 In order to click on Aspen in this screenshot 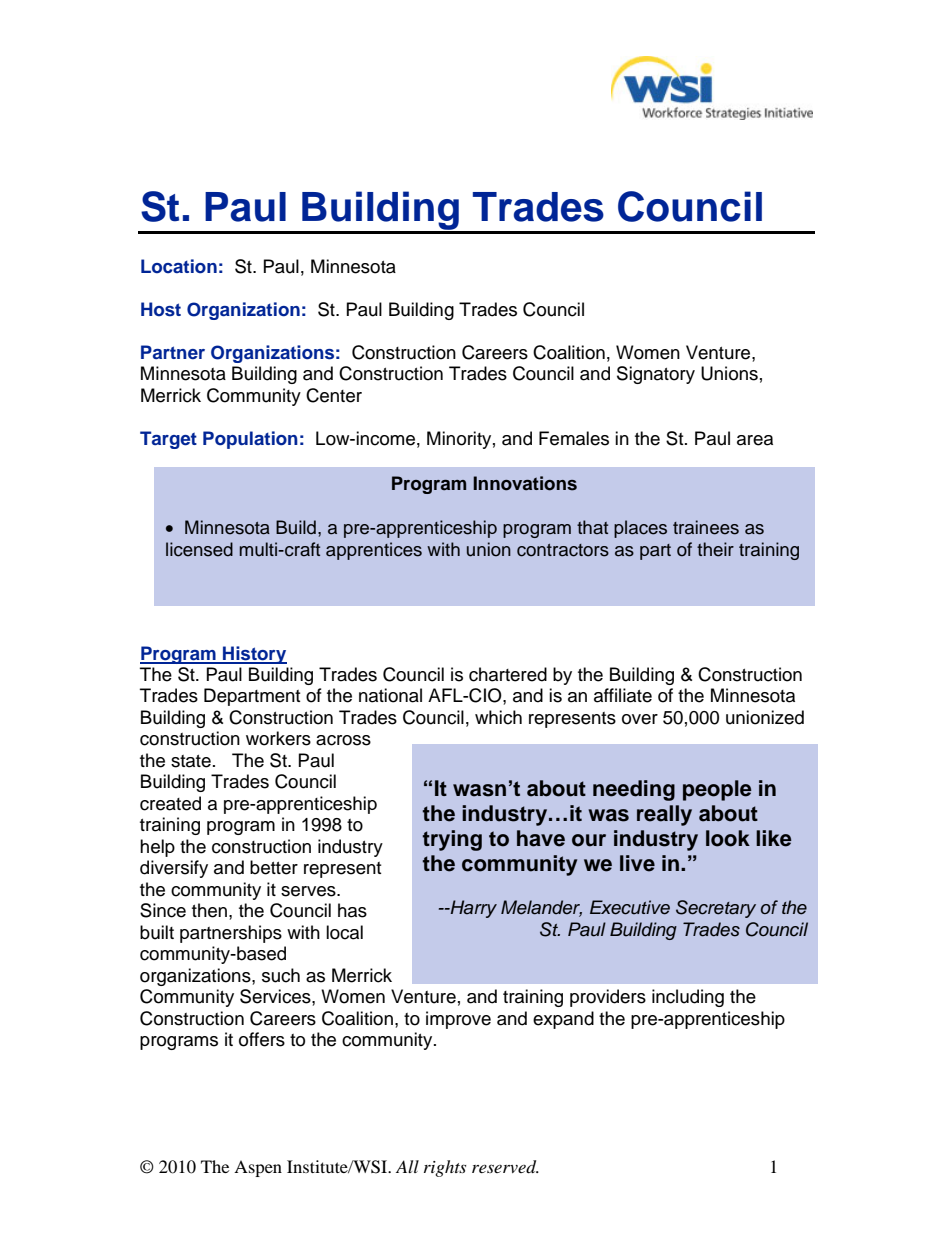, I will do `click(258, 1168)`.
